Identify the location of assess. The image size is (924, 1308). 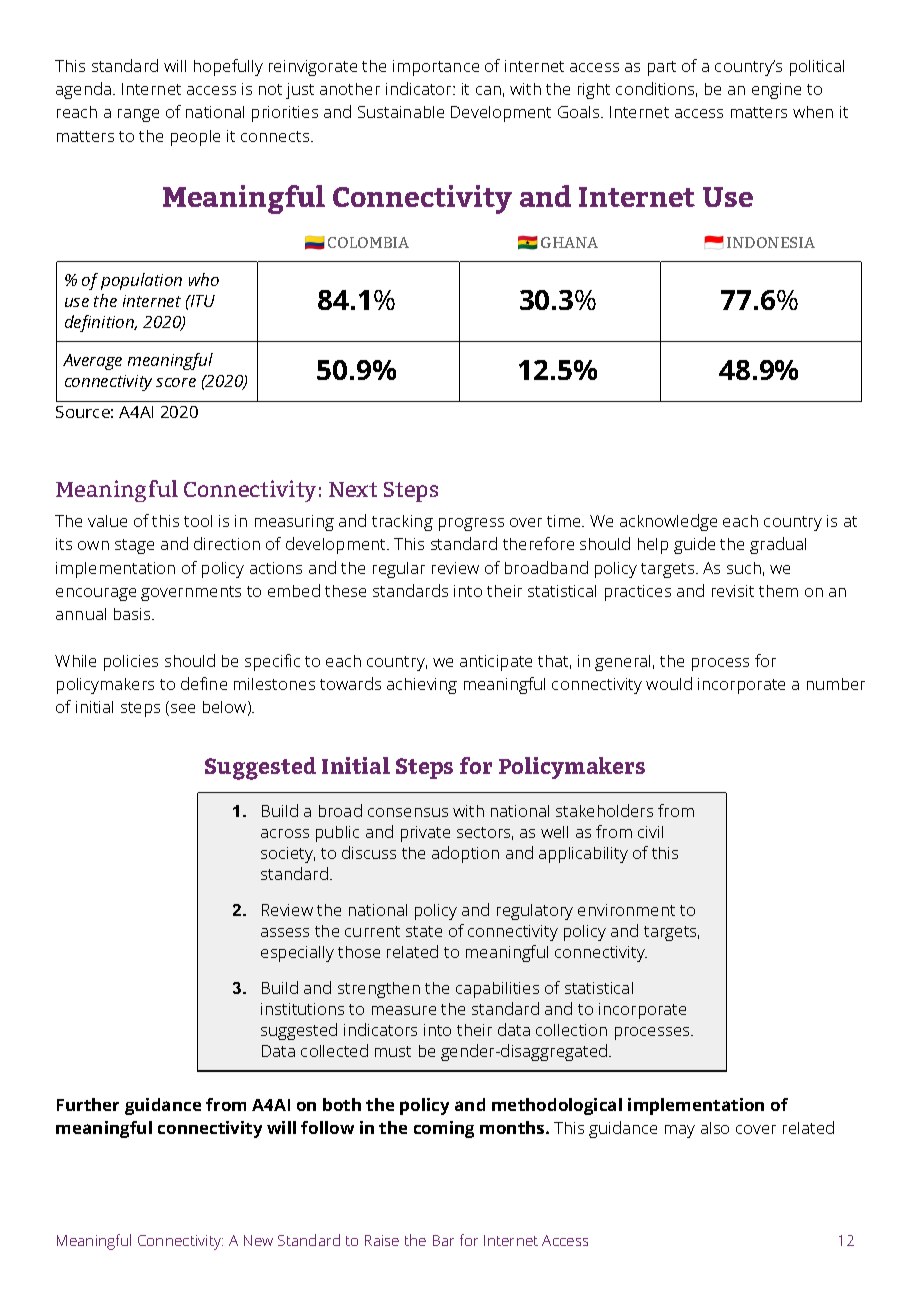
(285, 932).
